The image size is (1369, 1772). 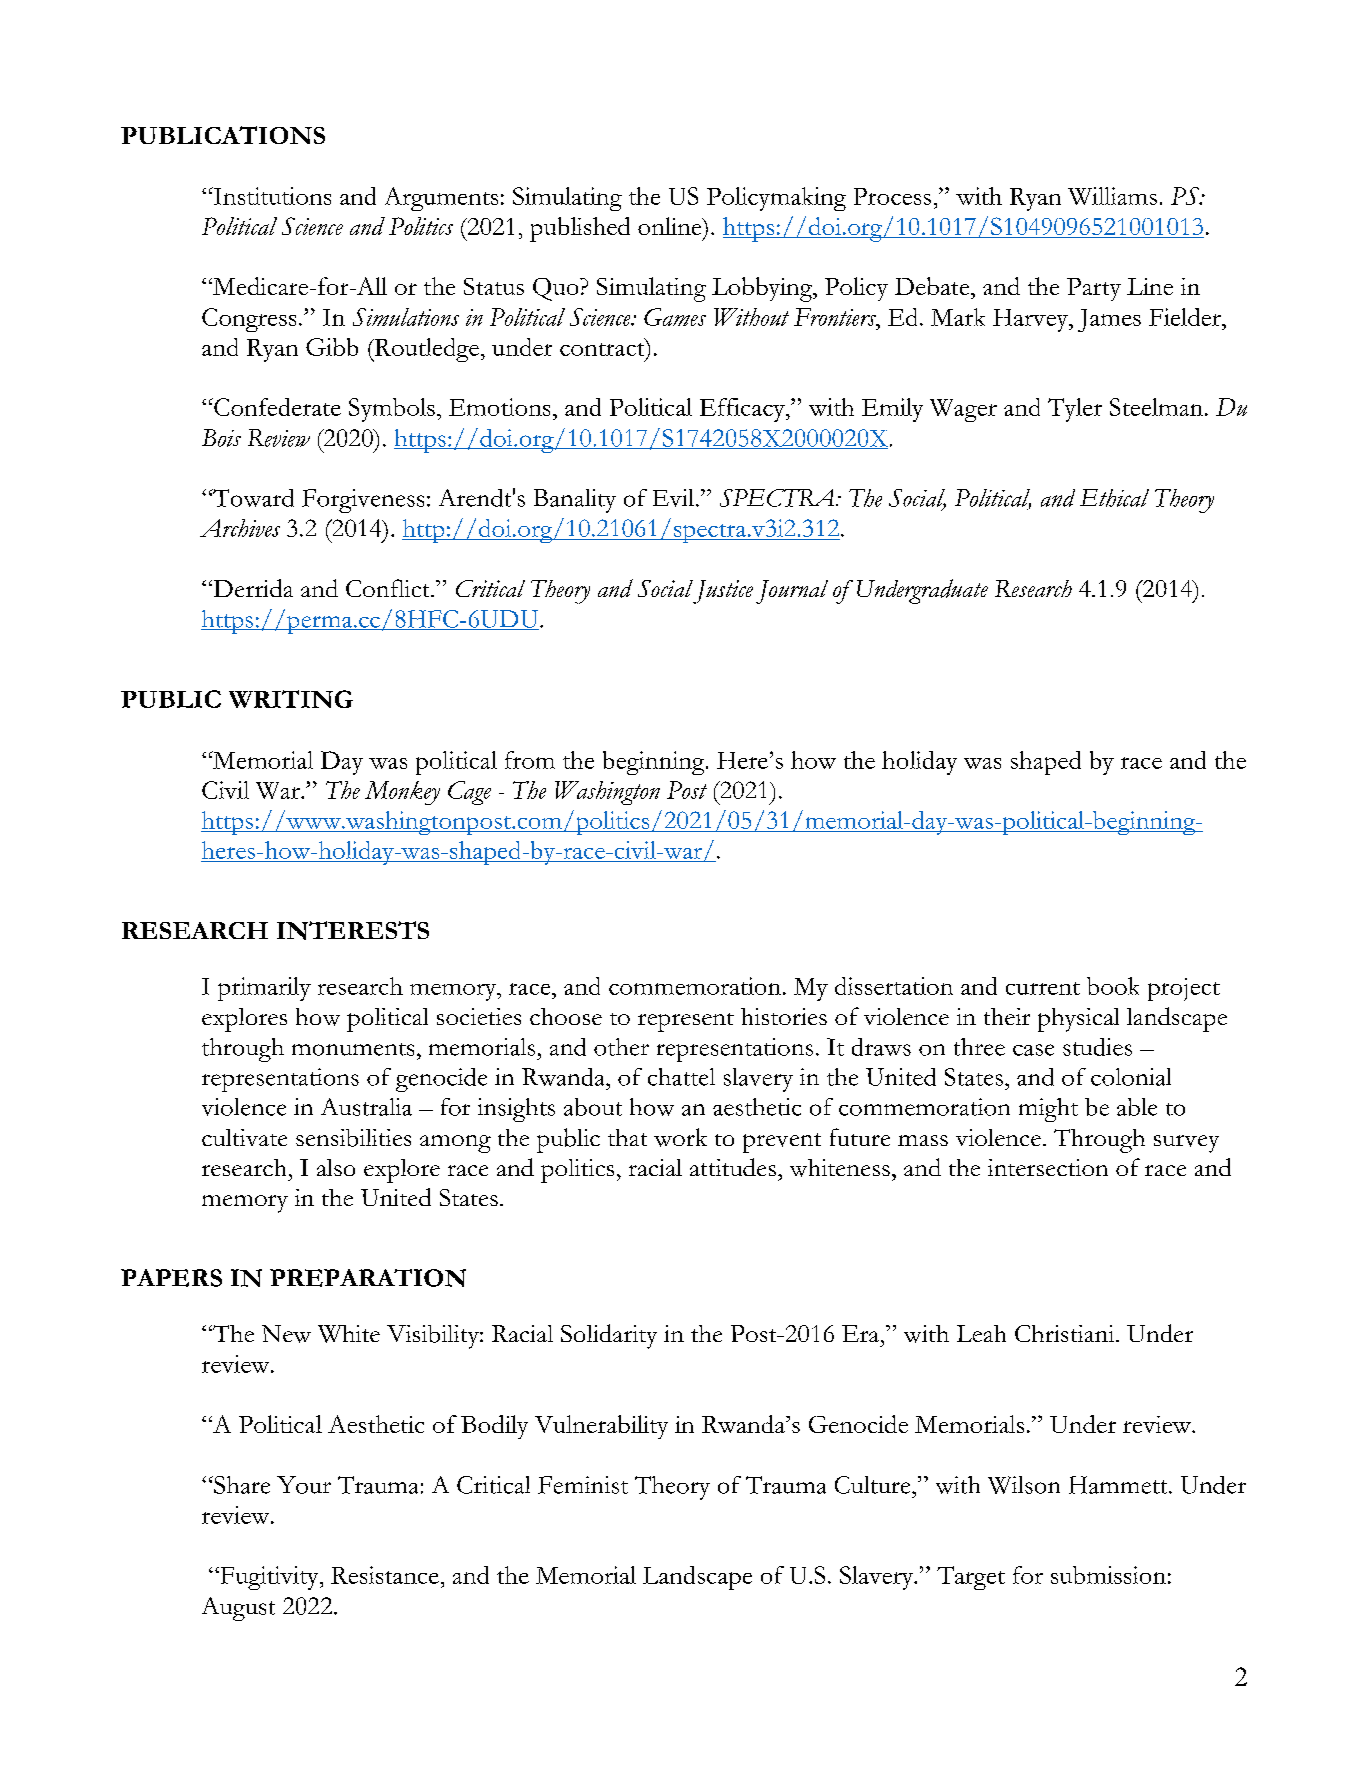 What do you see at coordinates (244, 1137) in the page?
I see `cultivate` at bounding box center [244, 1137].
